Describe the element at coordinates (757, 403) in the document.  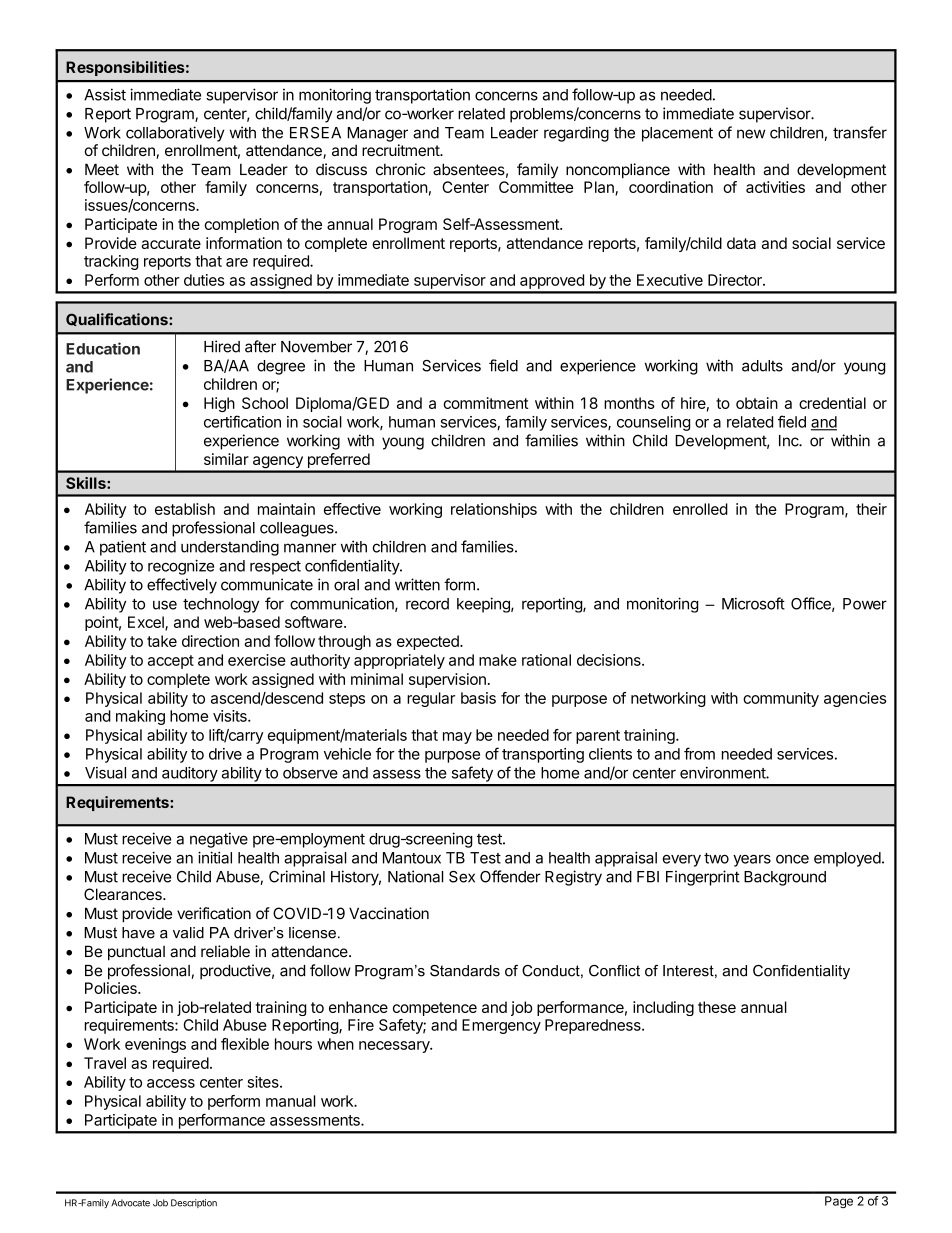
I see `obtain` at that location.
